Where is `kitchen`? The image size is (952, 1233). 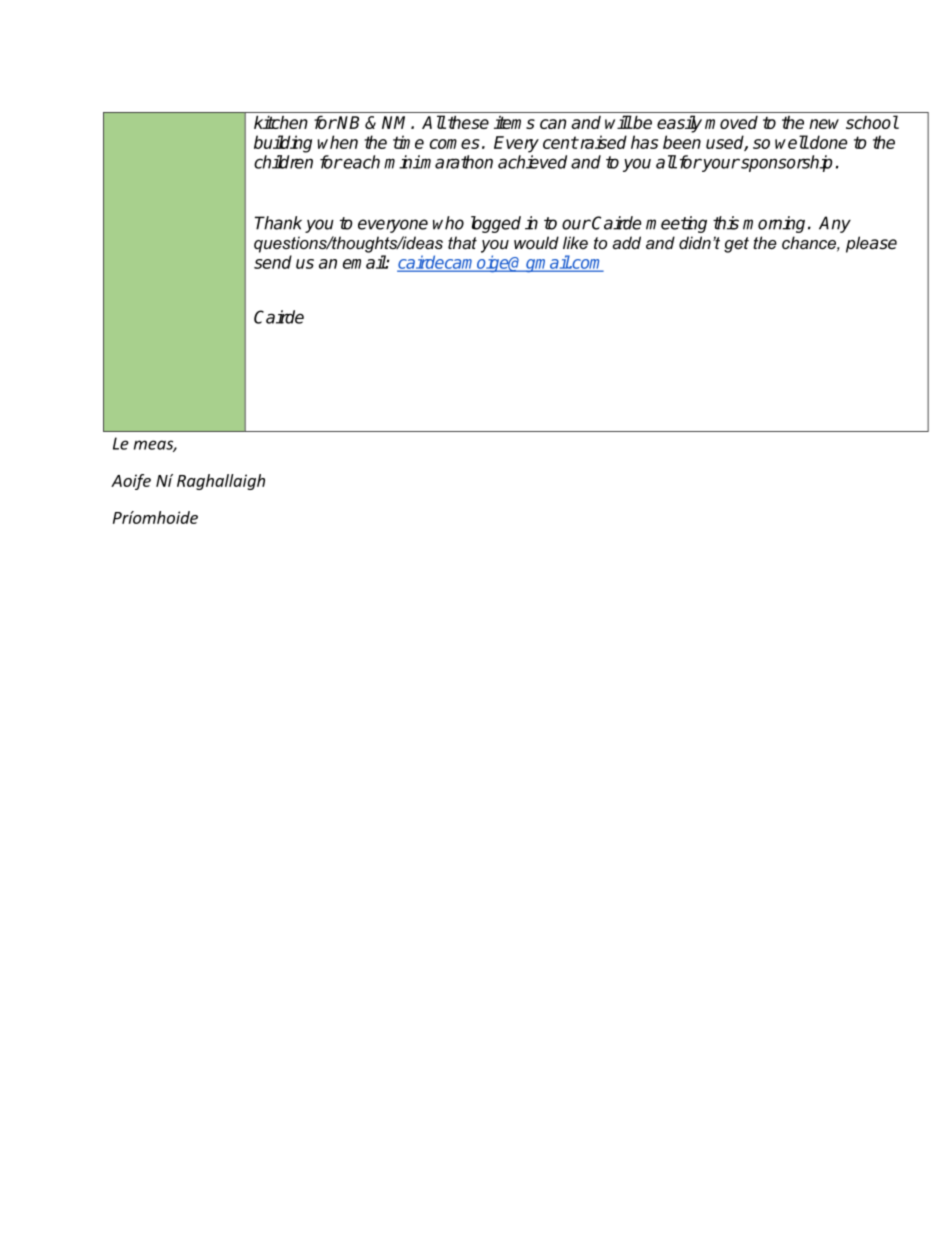
kitchen is located at coordinates (281, 122).
